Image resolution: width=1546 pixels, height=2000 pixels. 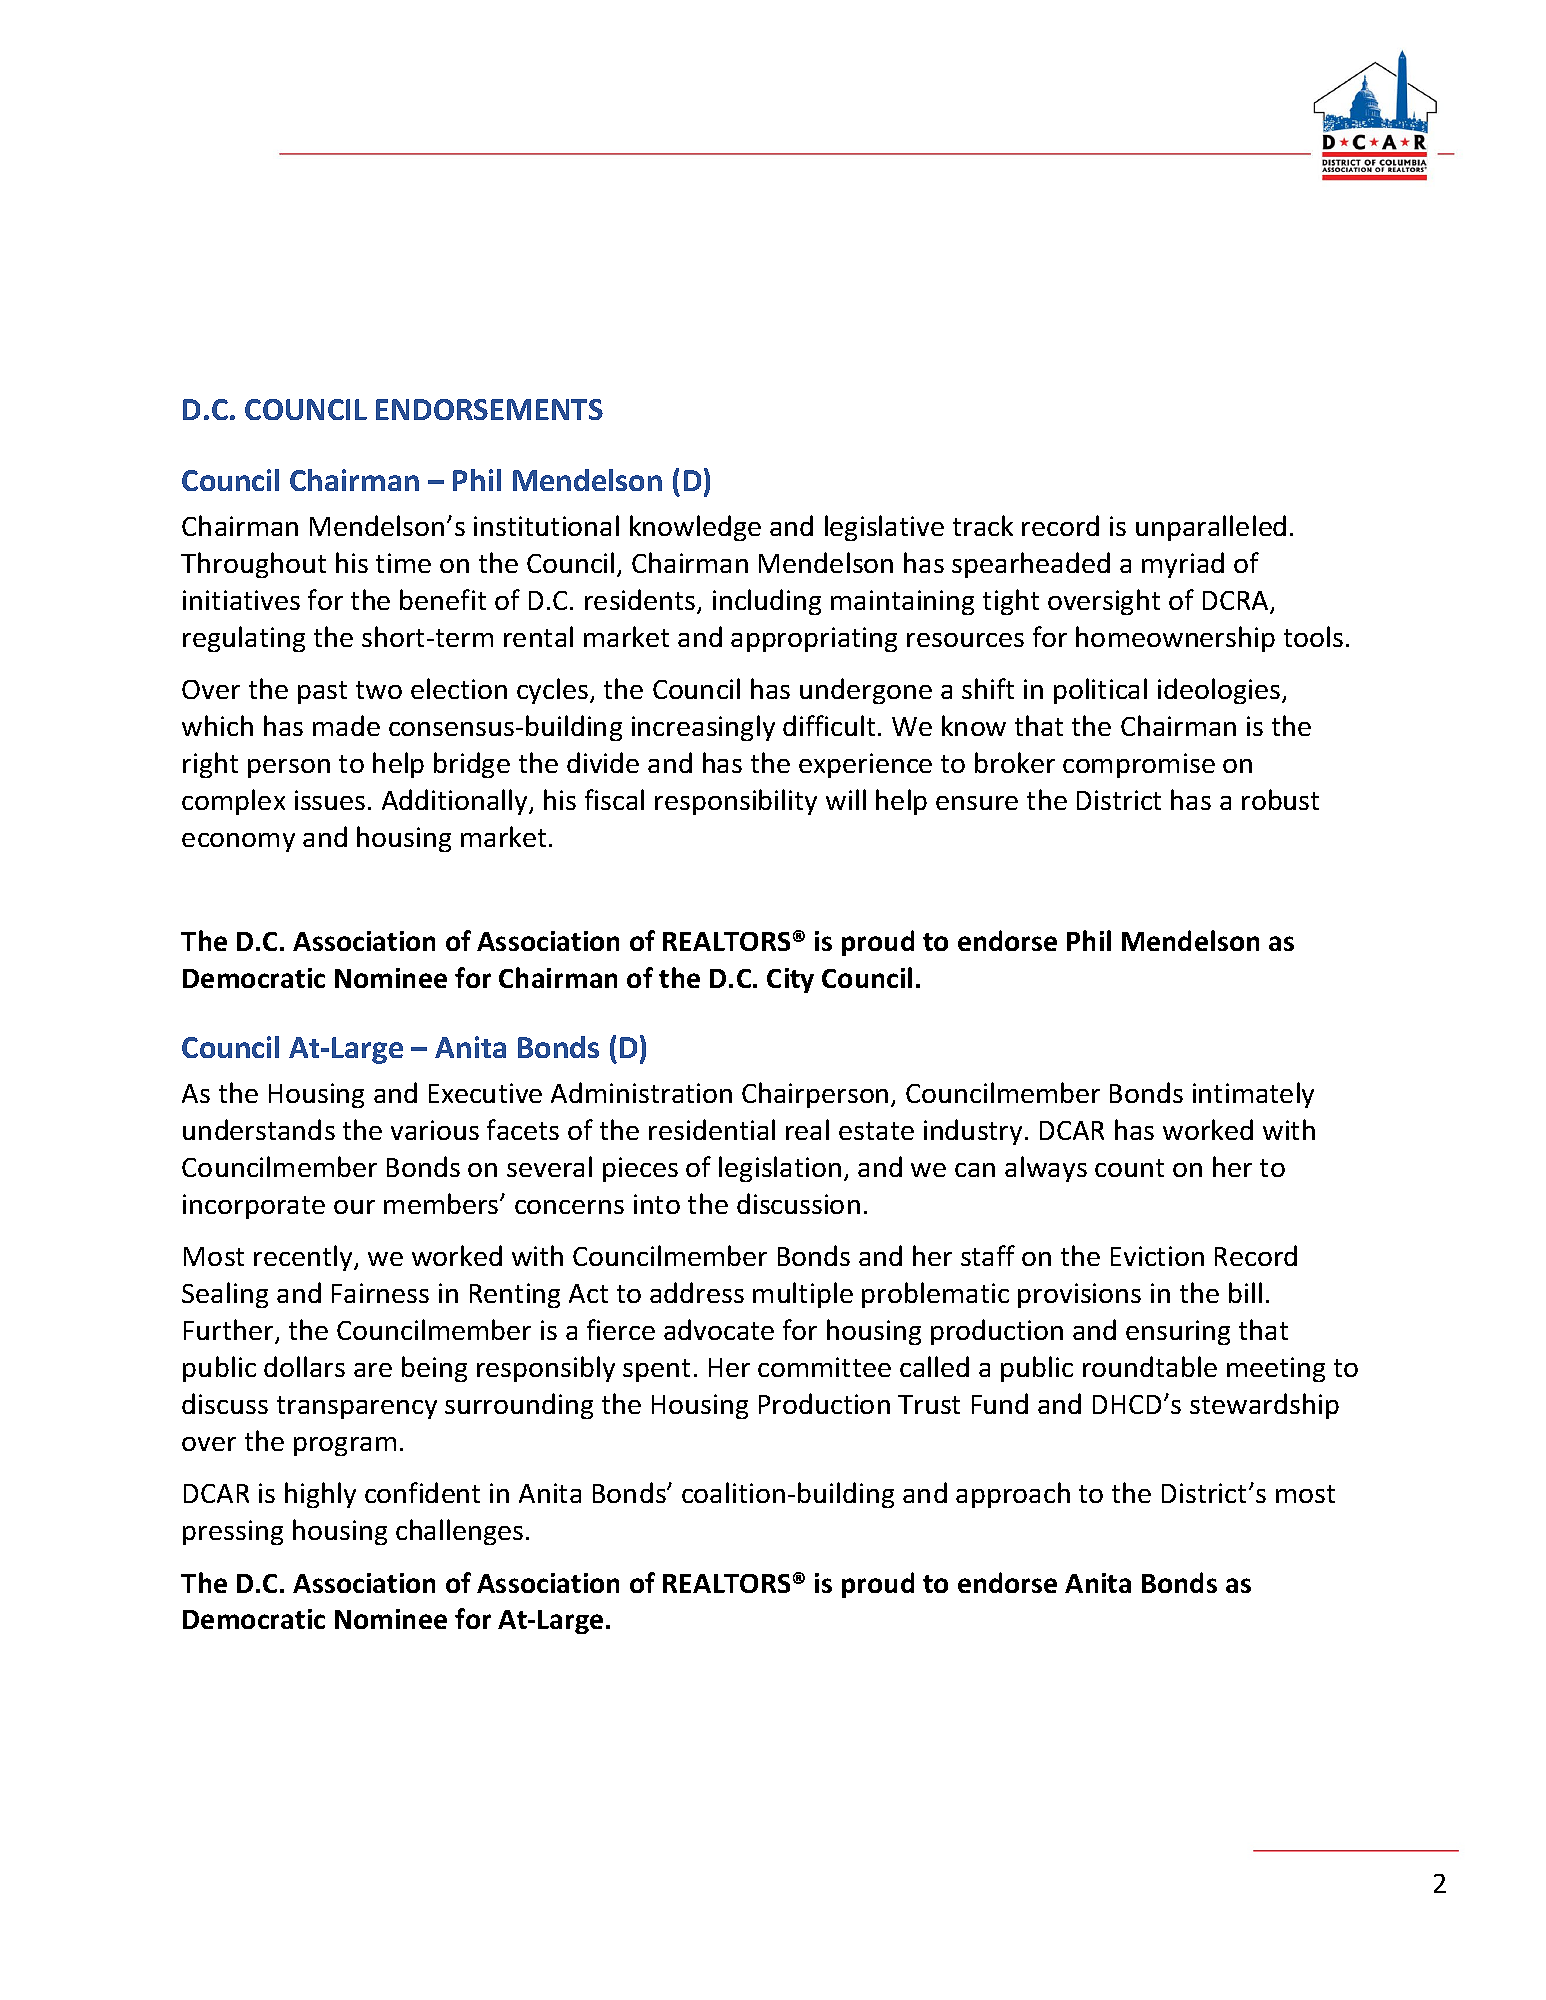 What do you see at coordinates (1183, 565) in the screenshot?
I see `myriad` at bounding box center [1183, 565].
